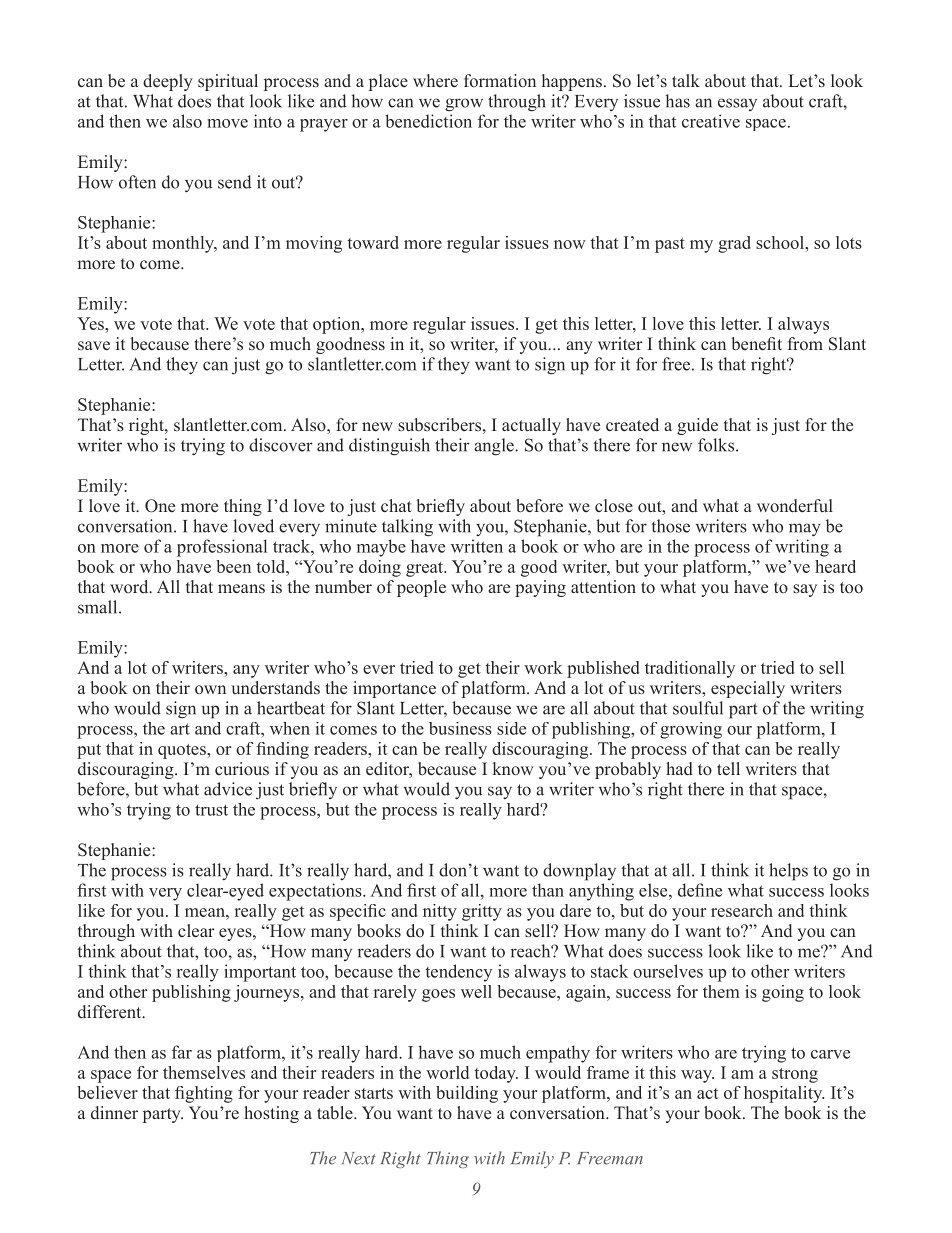  What do you see at coordinates (168, 82) in the document?
I see `deeply` at bounding box center [168, 82].
